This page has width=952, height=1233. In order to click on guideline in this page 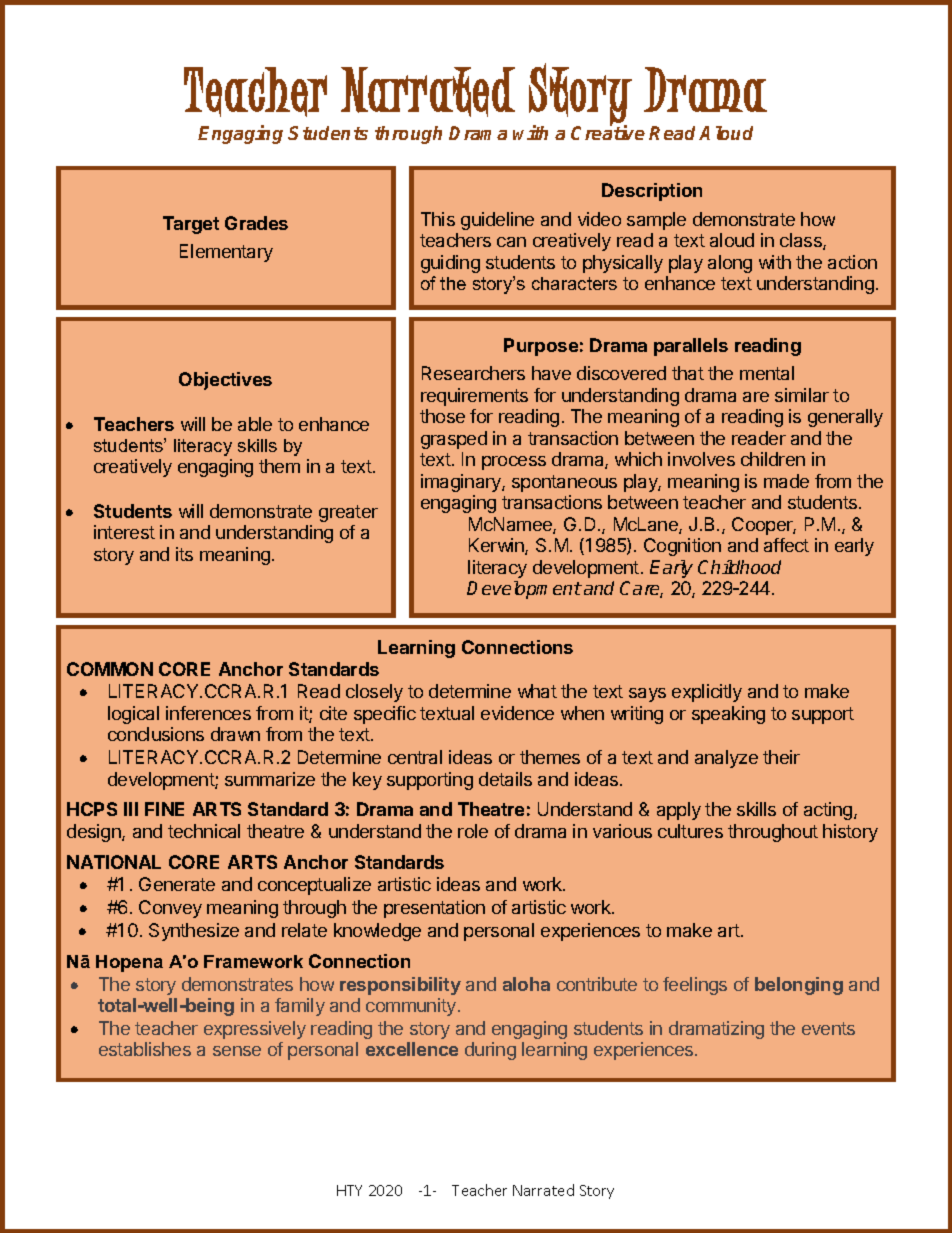, I will do `click(497, 221)`.
